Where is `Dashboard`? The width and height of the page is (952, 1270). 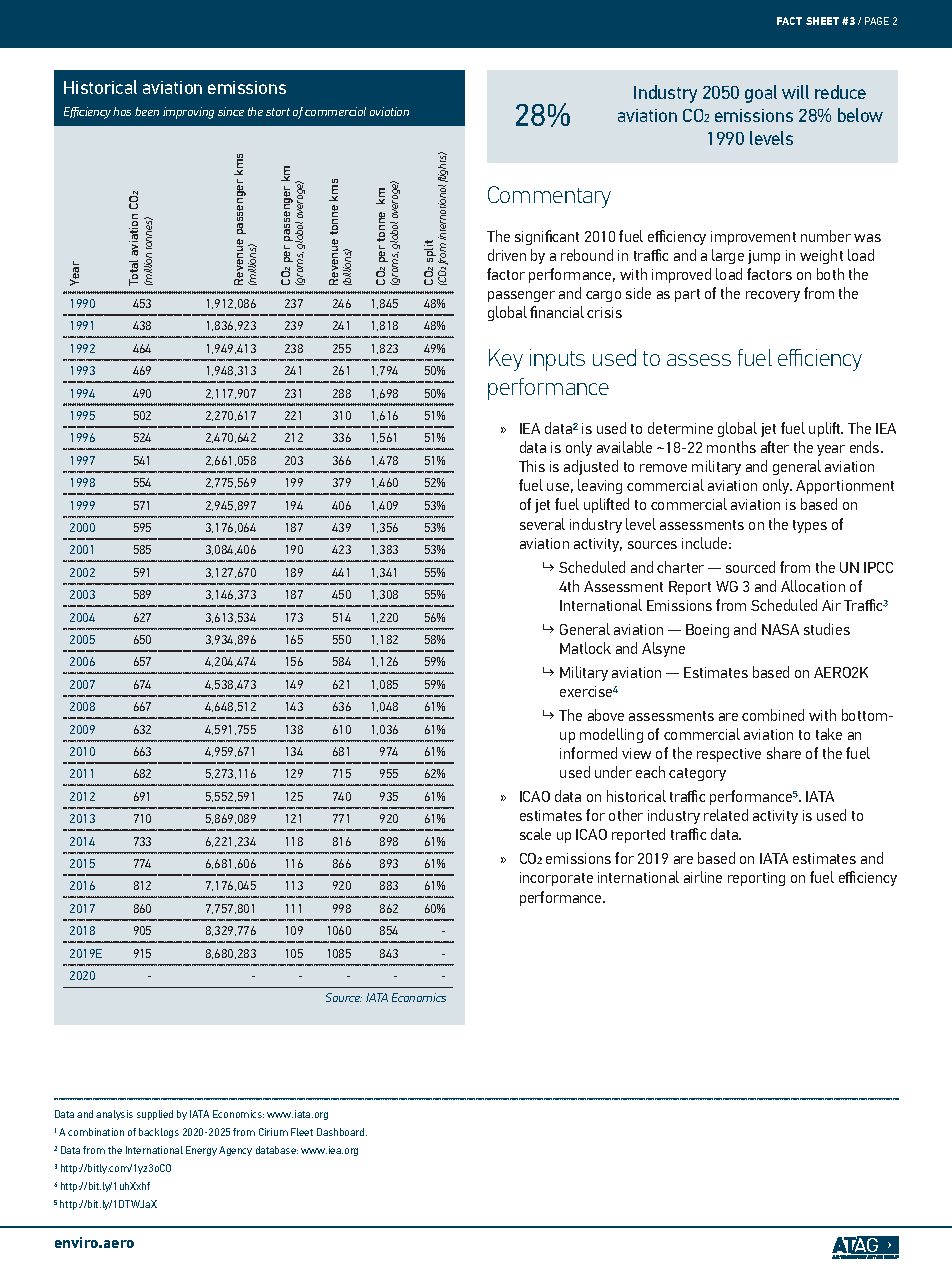 Dashboard is located at coordinates (342, 1132).
